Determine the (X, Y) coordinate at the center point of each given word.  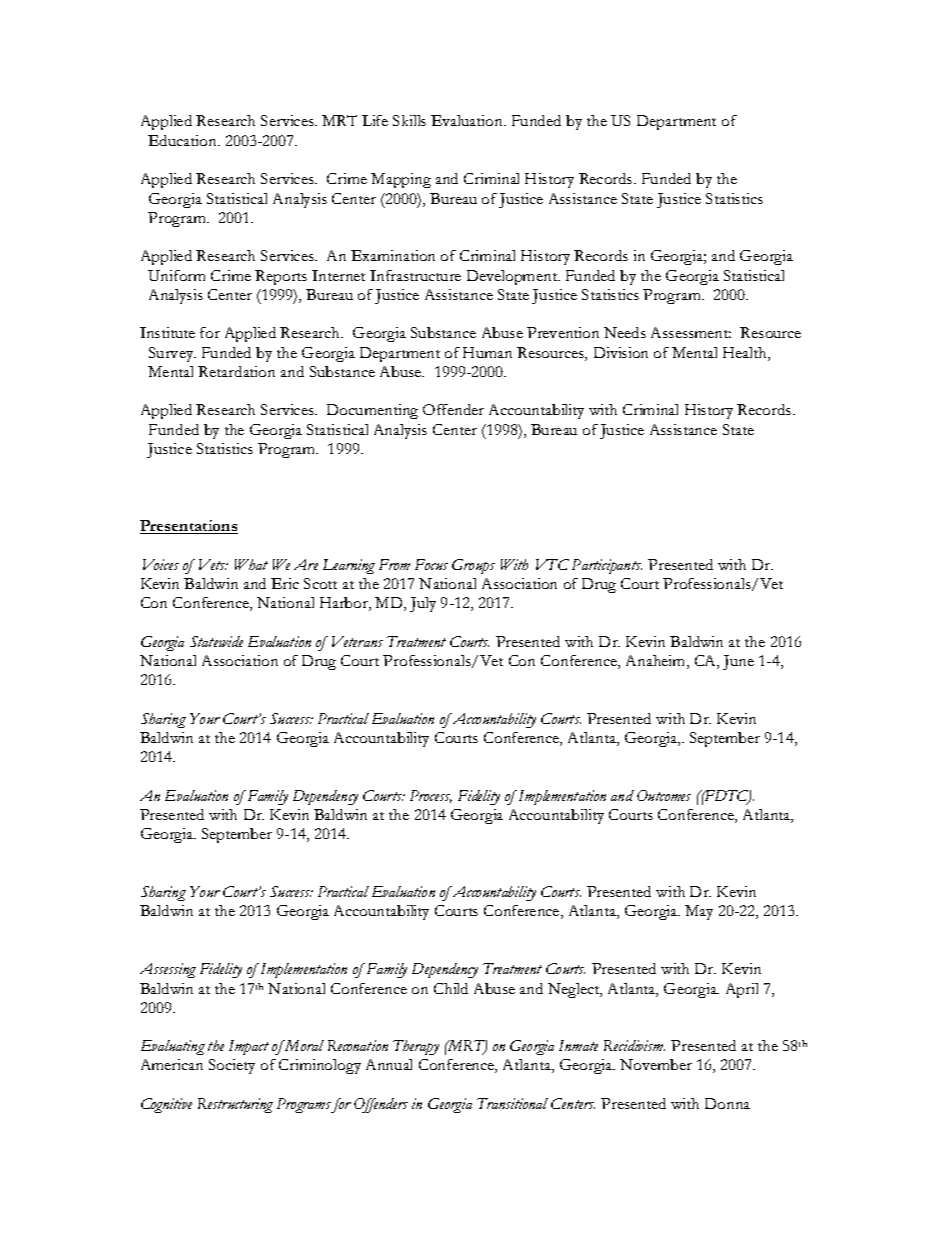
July (423, 604)
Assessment (691, 332)
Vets (213, 564)
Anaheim (657, 662)
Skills (409, 120)
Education (184, 140)
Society (232, 1066)
